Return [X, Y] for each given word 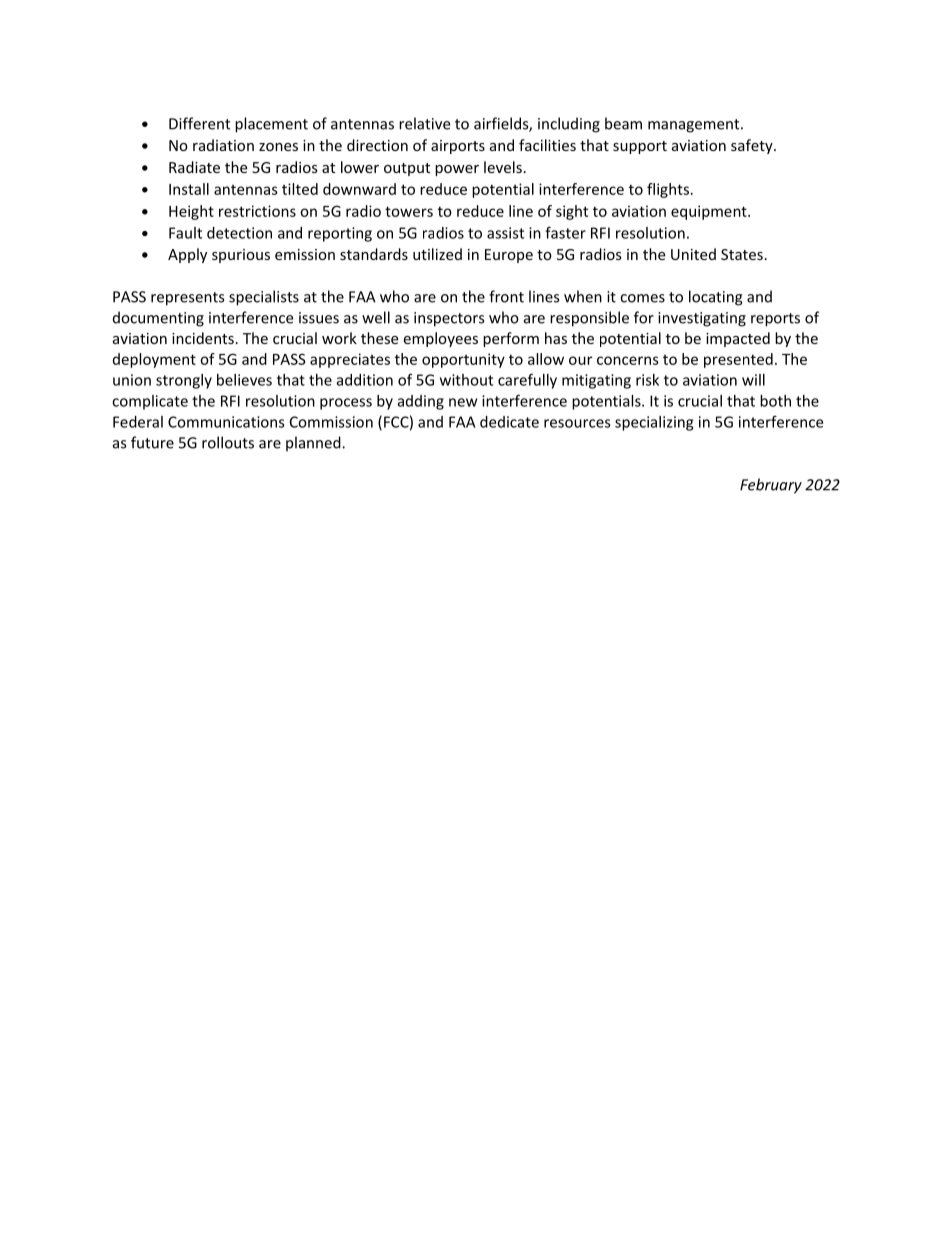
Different [199, 123]
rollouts [228, 442]
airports [458, 147]
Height [191, 212]
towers [409, 211]
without [466, 380]
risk [647, 380]
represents [187, 299]
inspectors [449, 319]
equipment [710, 212]
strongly [184, 381]
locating [716, 298]
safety [753, 146]
